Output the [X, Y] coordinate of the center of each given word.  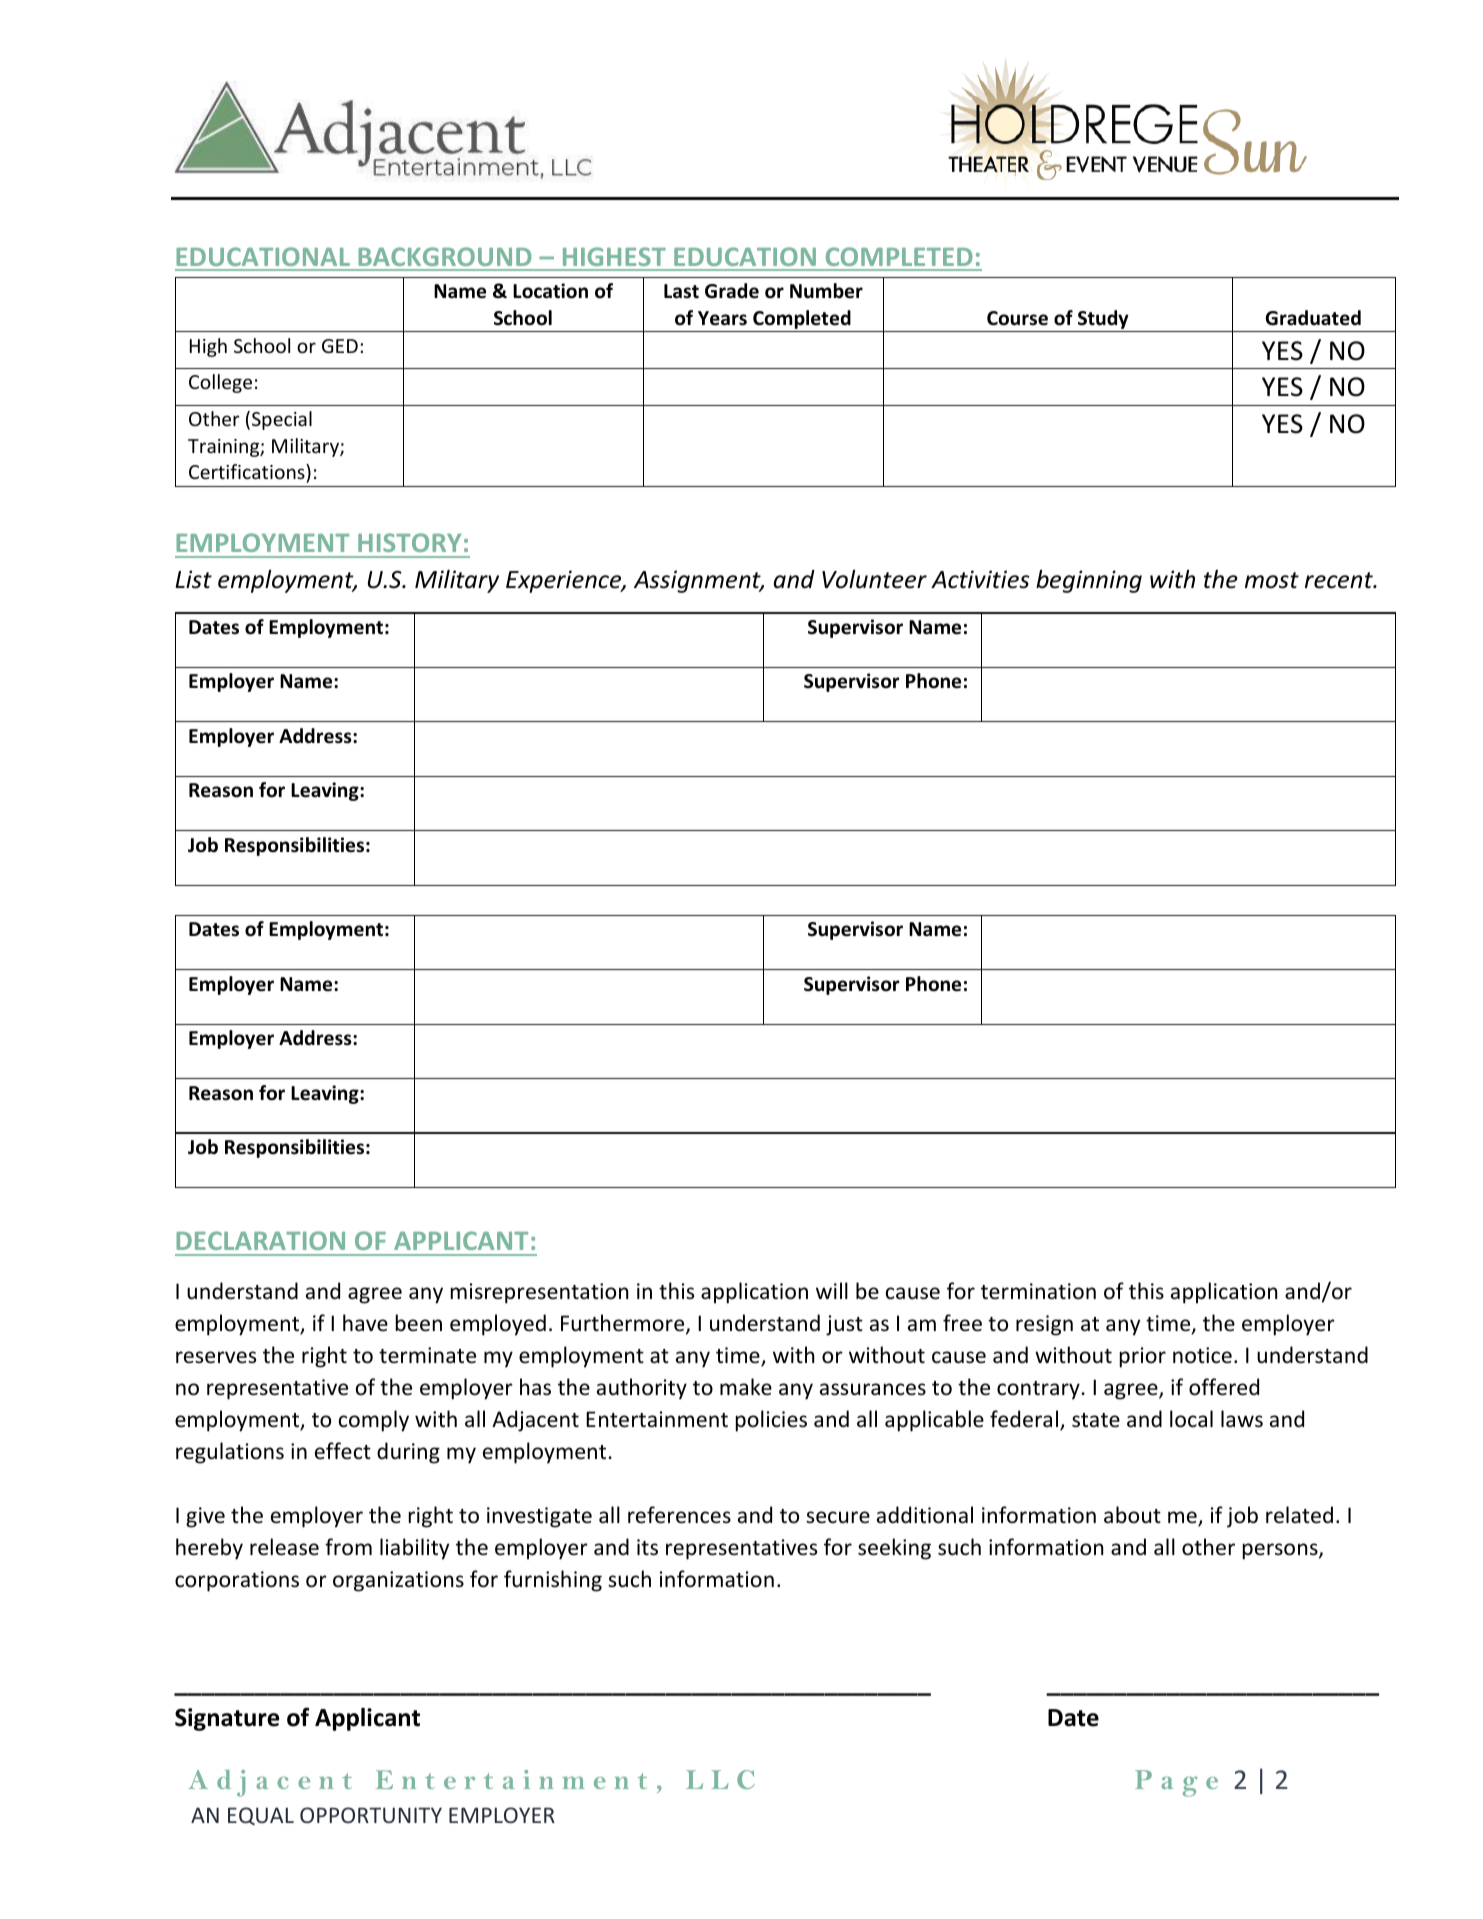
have [365, 1322]
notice [1202, 1355]
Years [722, 318]
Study [1103, 321]
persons [1281, 1551]
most [1272, 580]
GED [340, 346]
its [647, 1547]
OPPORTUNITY [371, 1815]
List [193, 579]
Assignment [698, 581]
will [832, 1290]
